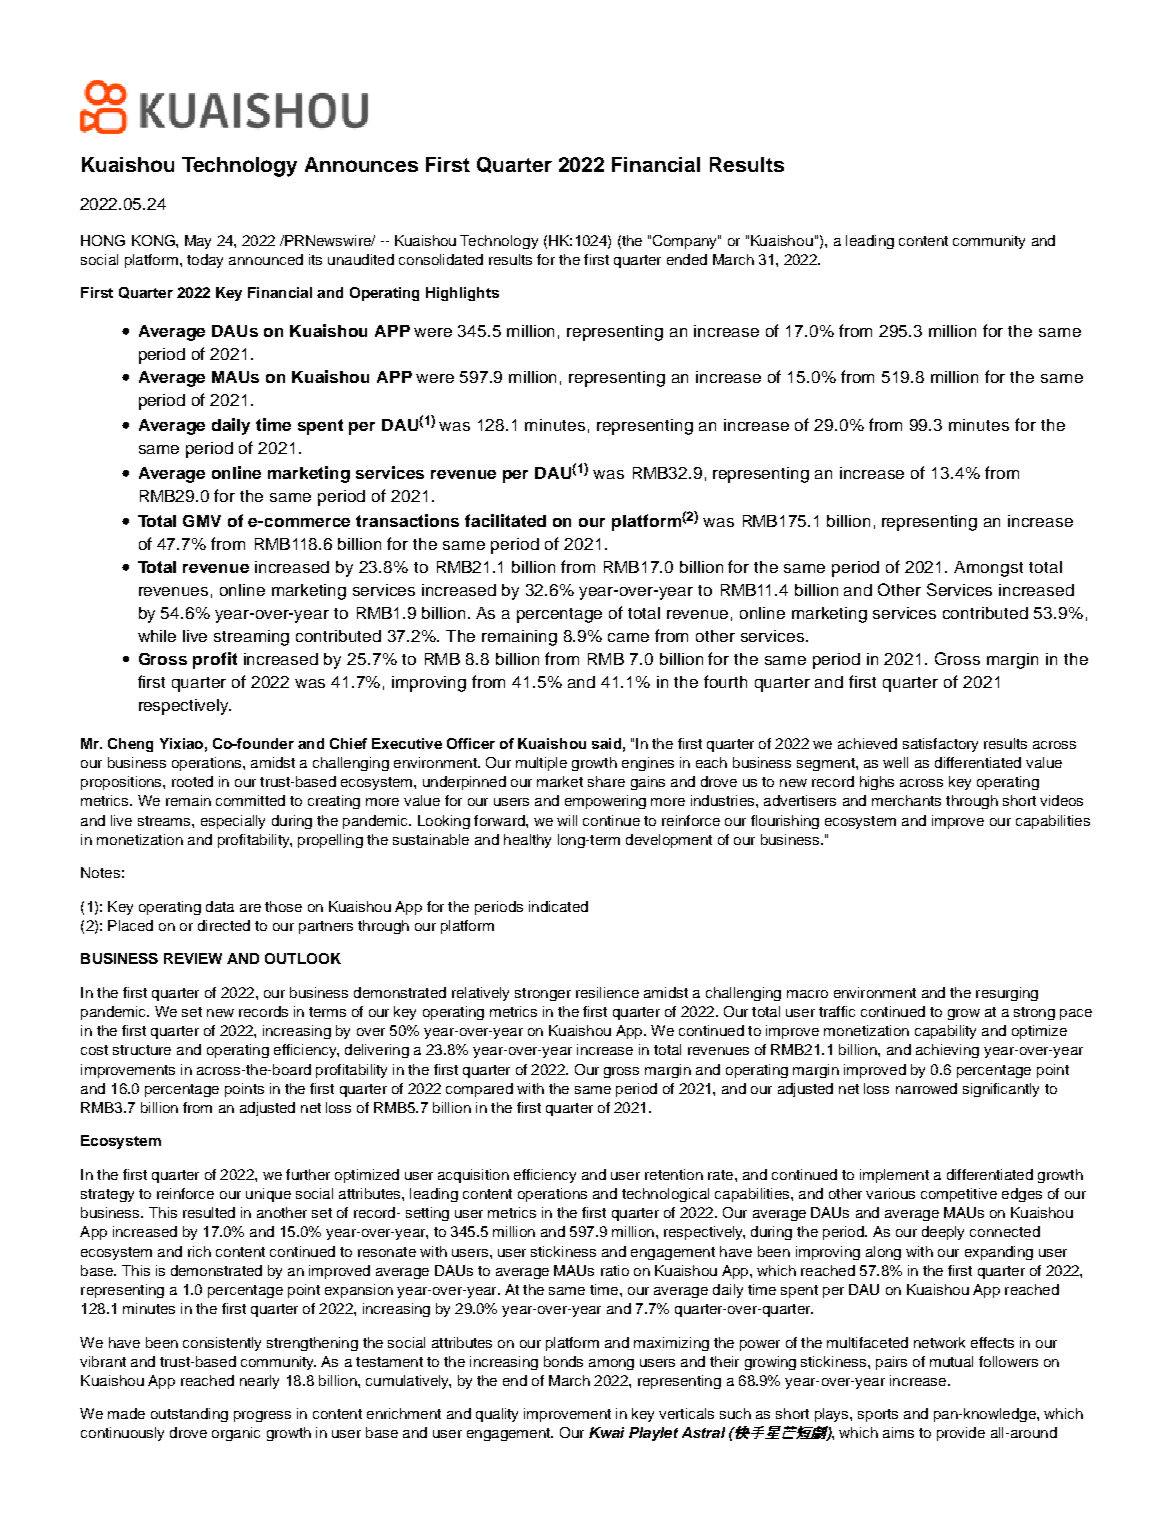 Image resolution: width=1173 pixels, height=1517 pixels. Describe the element at coordinates (462, 294) in the document. I see `Highlights` at that location.
